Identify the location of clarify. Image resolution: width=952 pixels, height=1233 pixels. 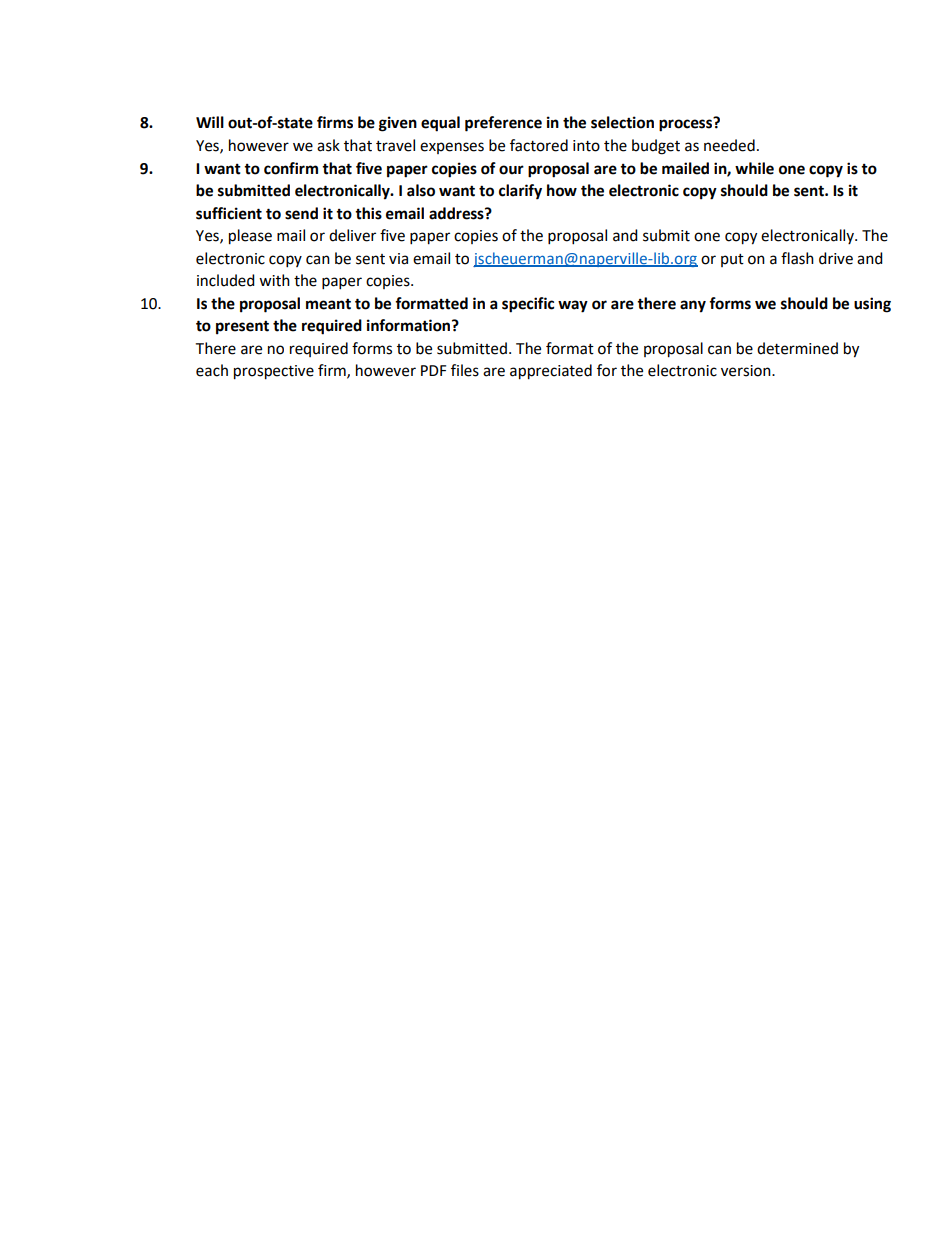
(520, 192).
